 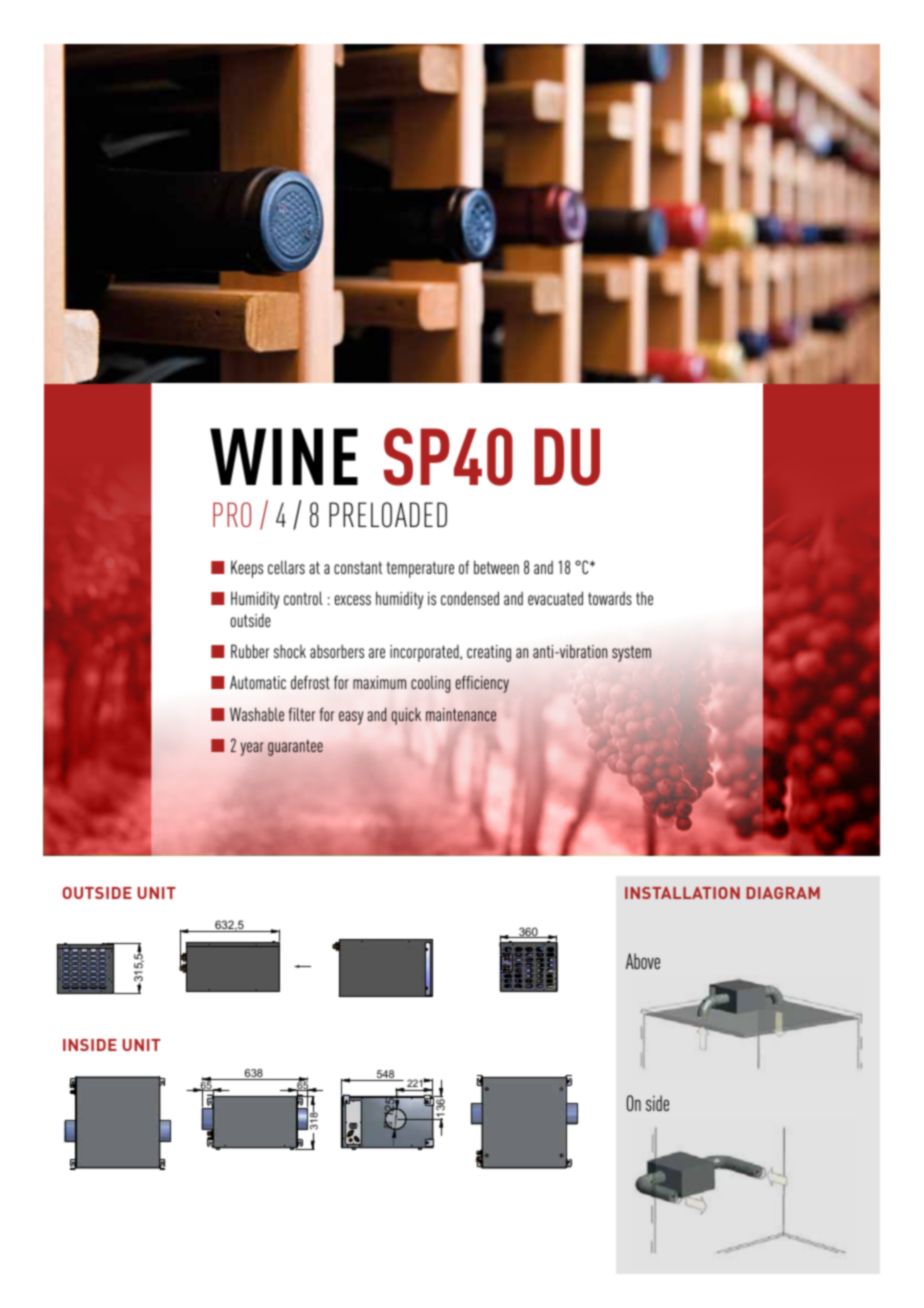 What do you see at coordinates (643, 961) in the image?
I see `Above` at bounding box center [643, 961].
